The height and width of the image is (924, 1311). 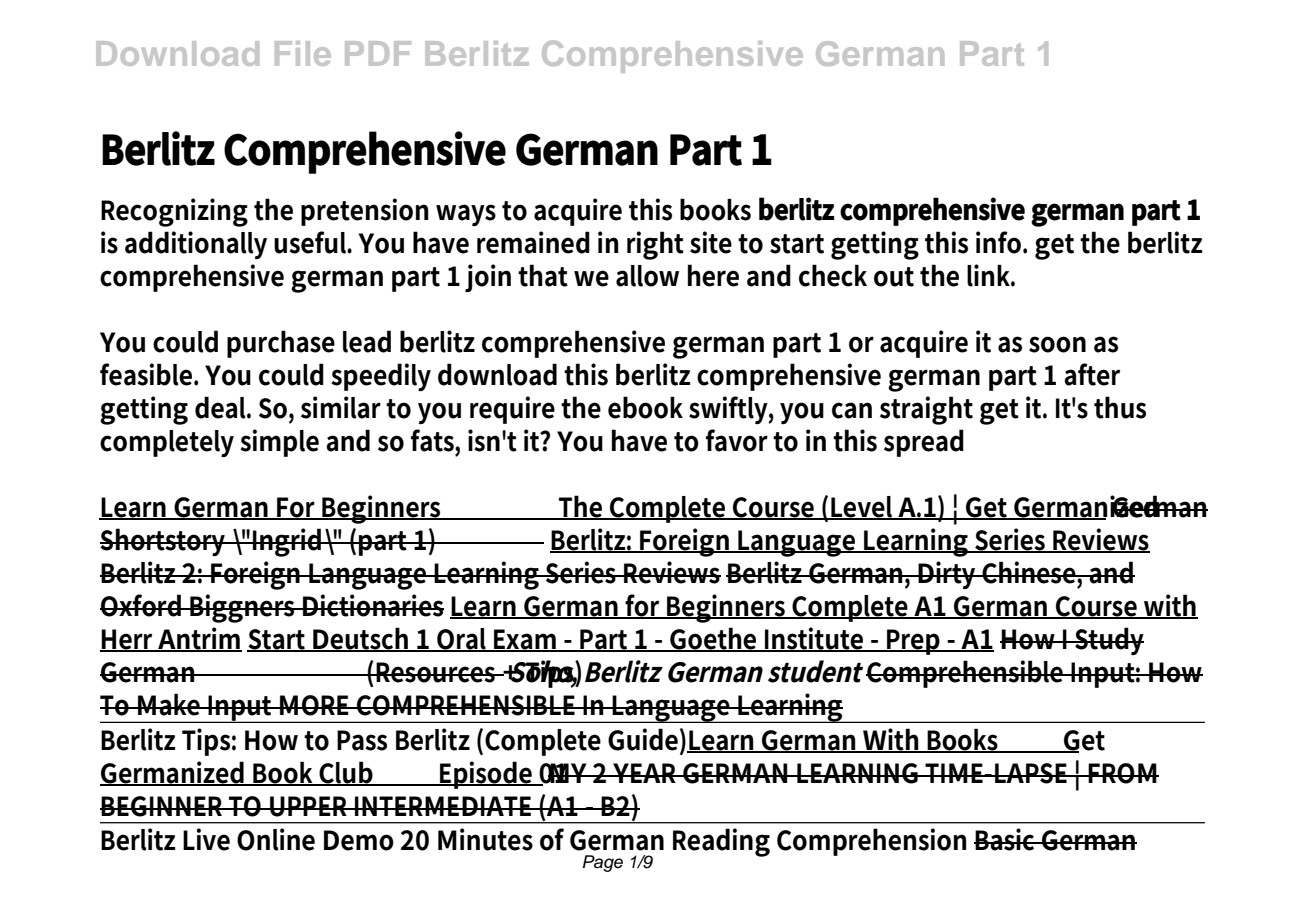 What do you see at coordinates (1000, 242) in the image?
I see `info` at bounding box center [1000, 242].
